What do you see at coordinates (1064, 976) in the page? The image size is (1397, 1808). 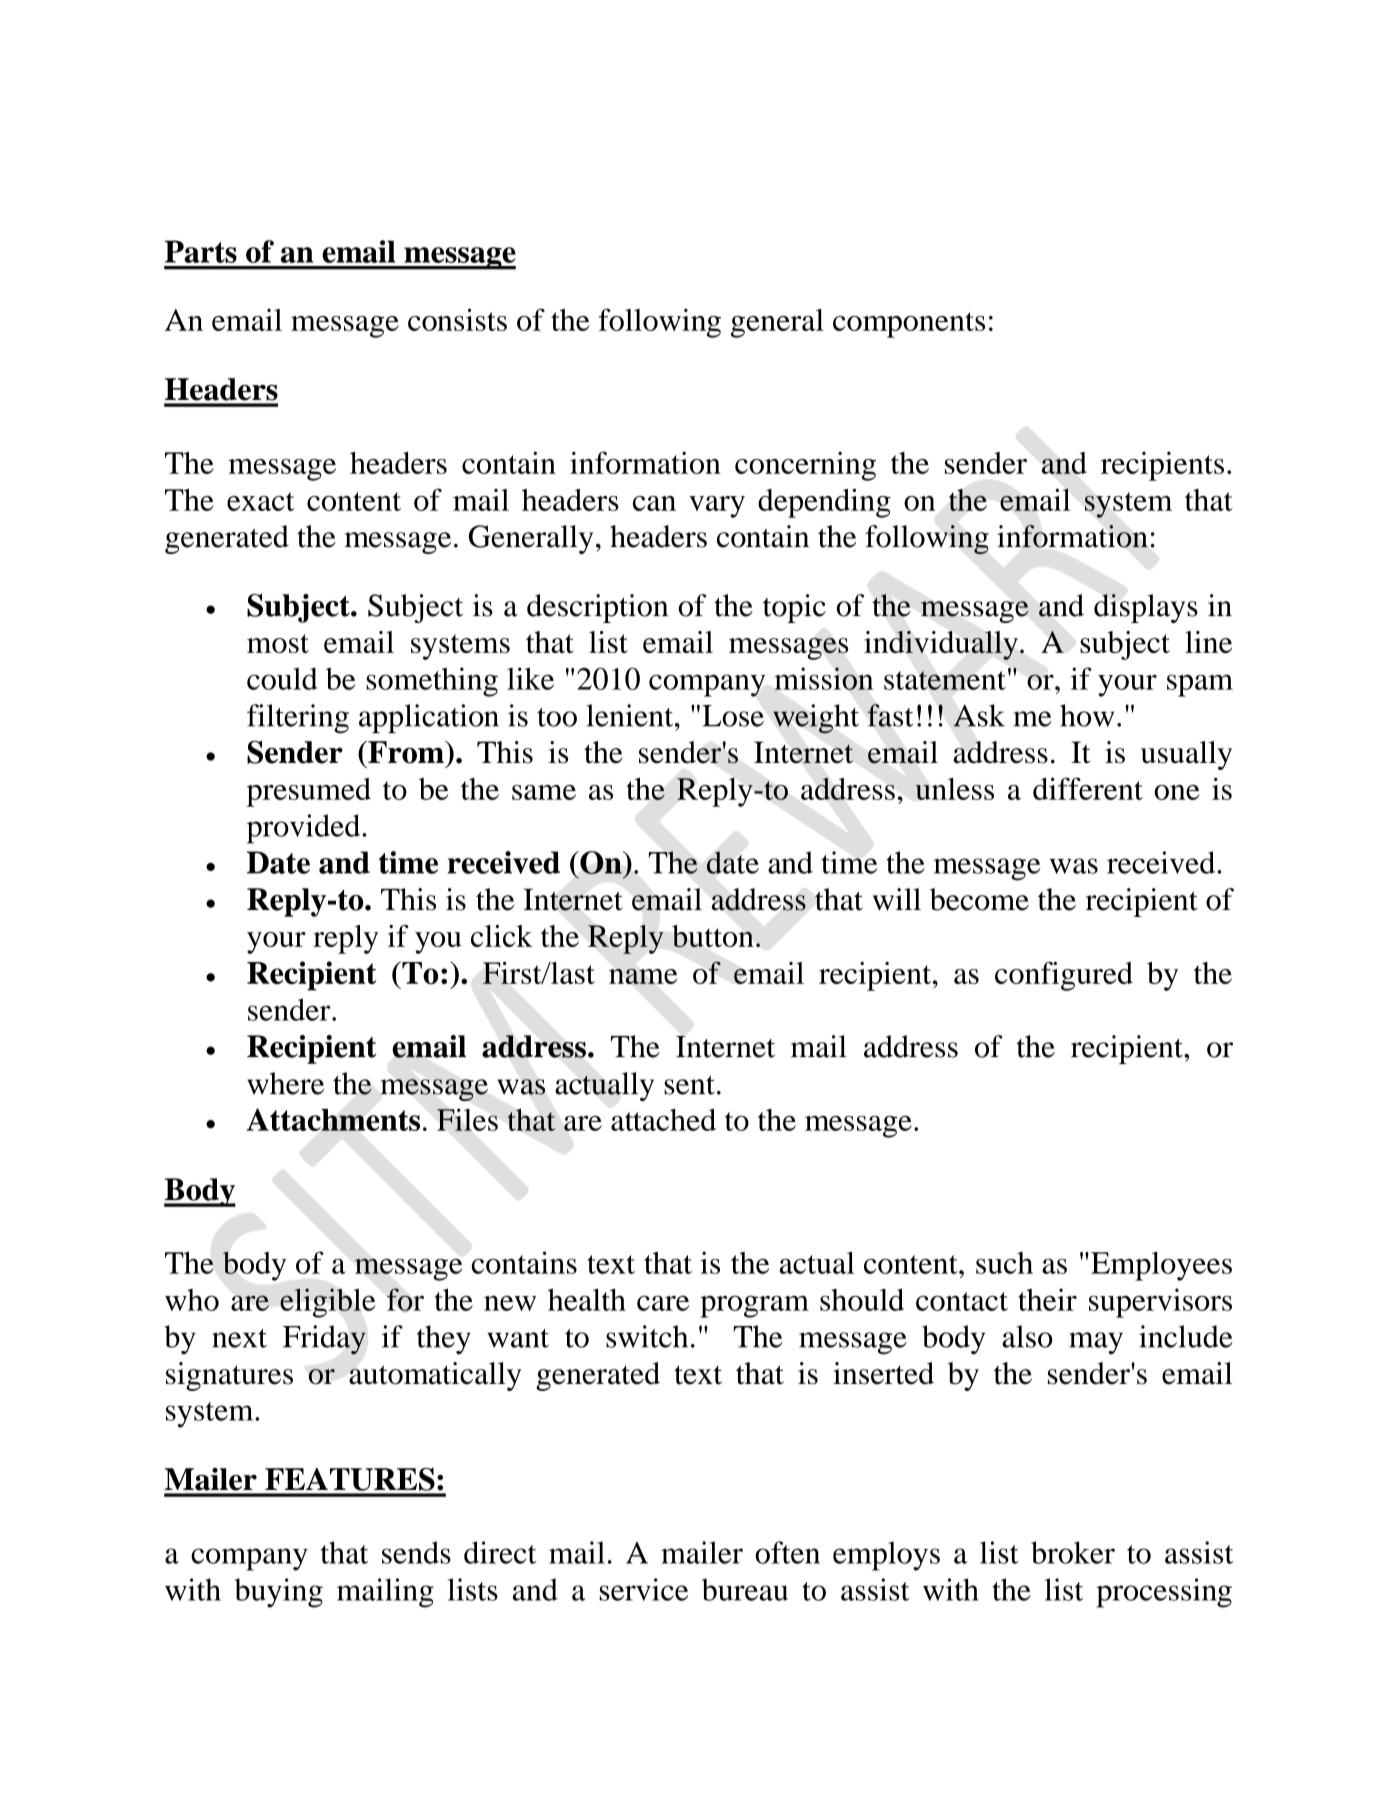 I see `configured` at bounding box center [1064, 976].
